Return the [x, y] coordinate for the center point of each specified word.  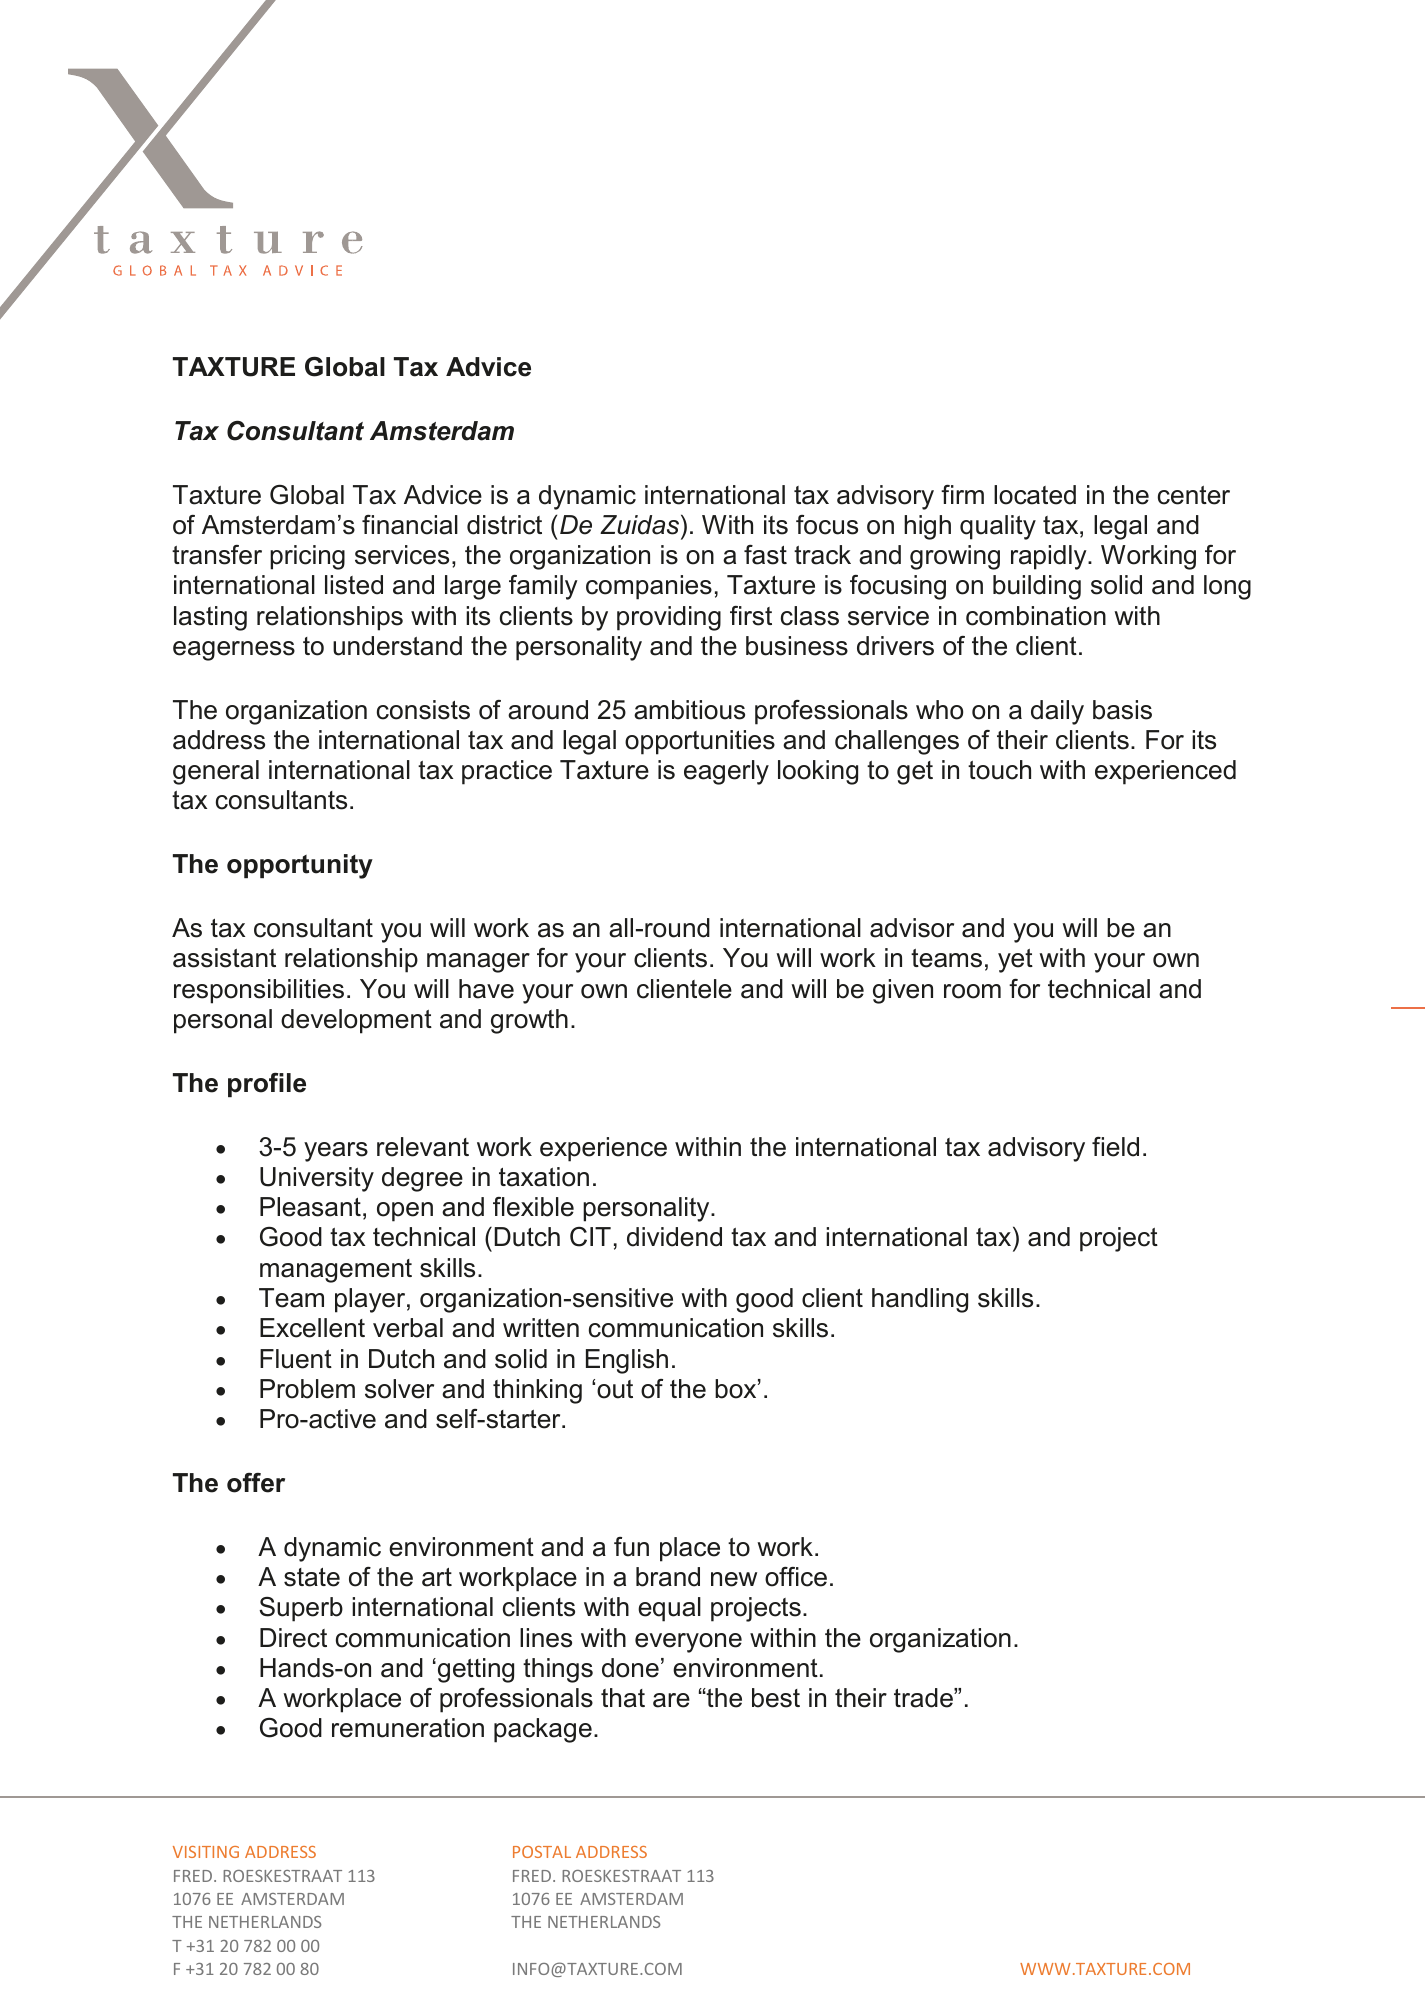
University [317, 1179]
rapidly [1050, 557]
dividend [674, 1237]
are [671, 1700]
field [1115, 1147]
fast [765, 555]
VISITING [206, 1852]
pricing [307, 557]
